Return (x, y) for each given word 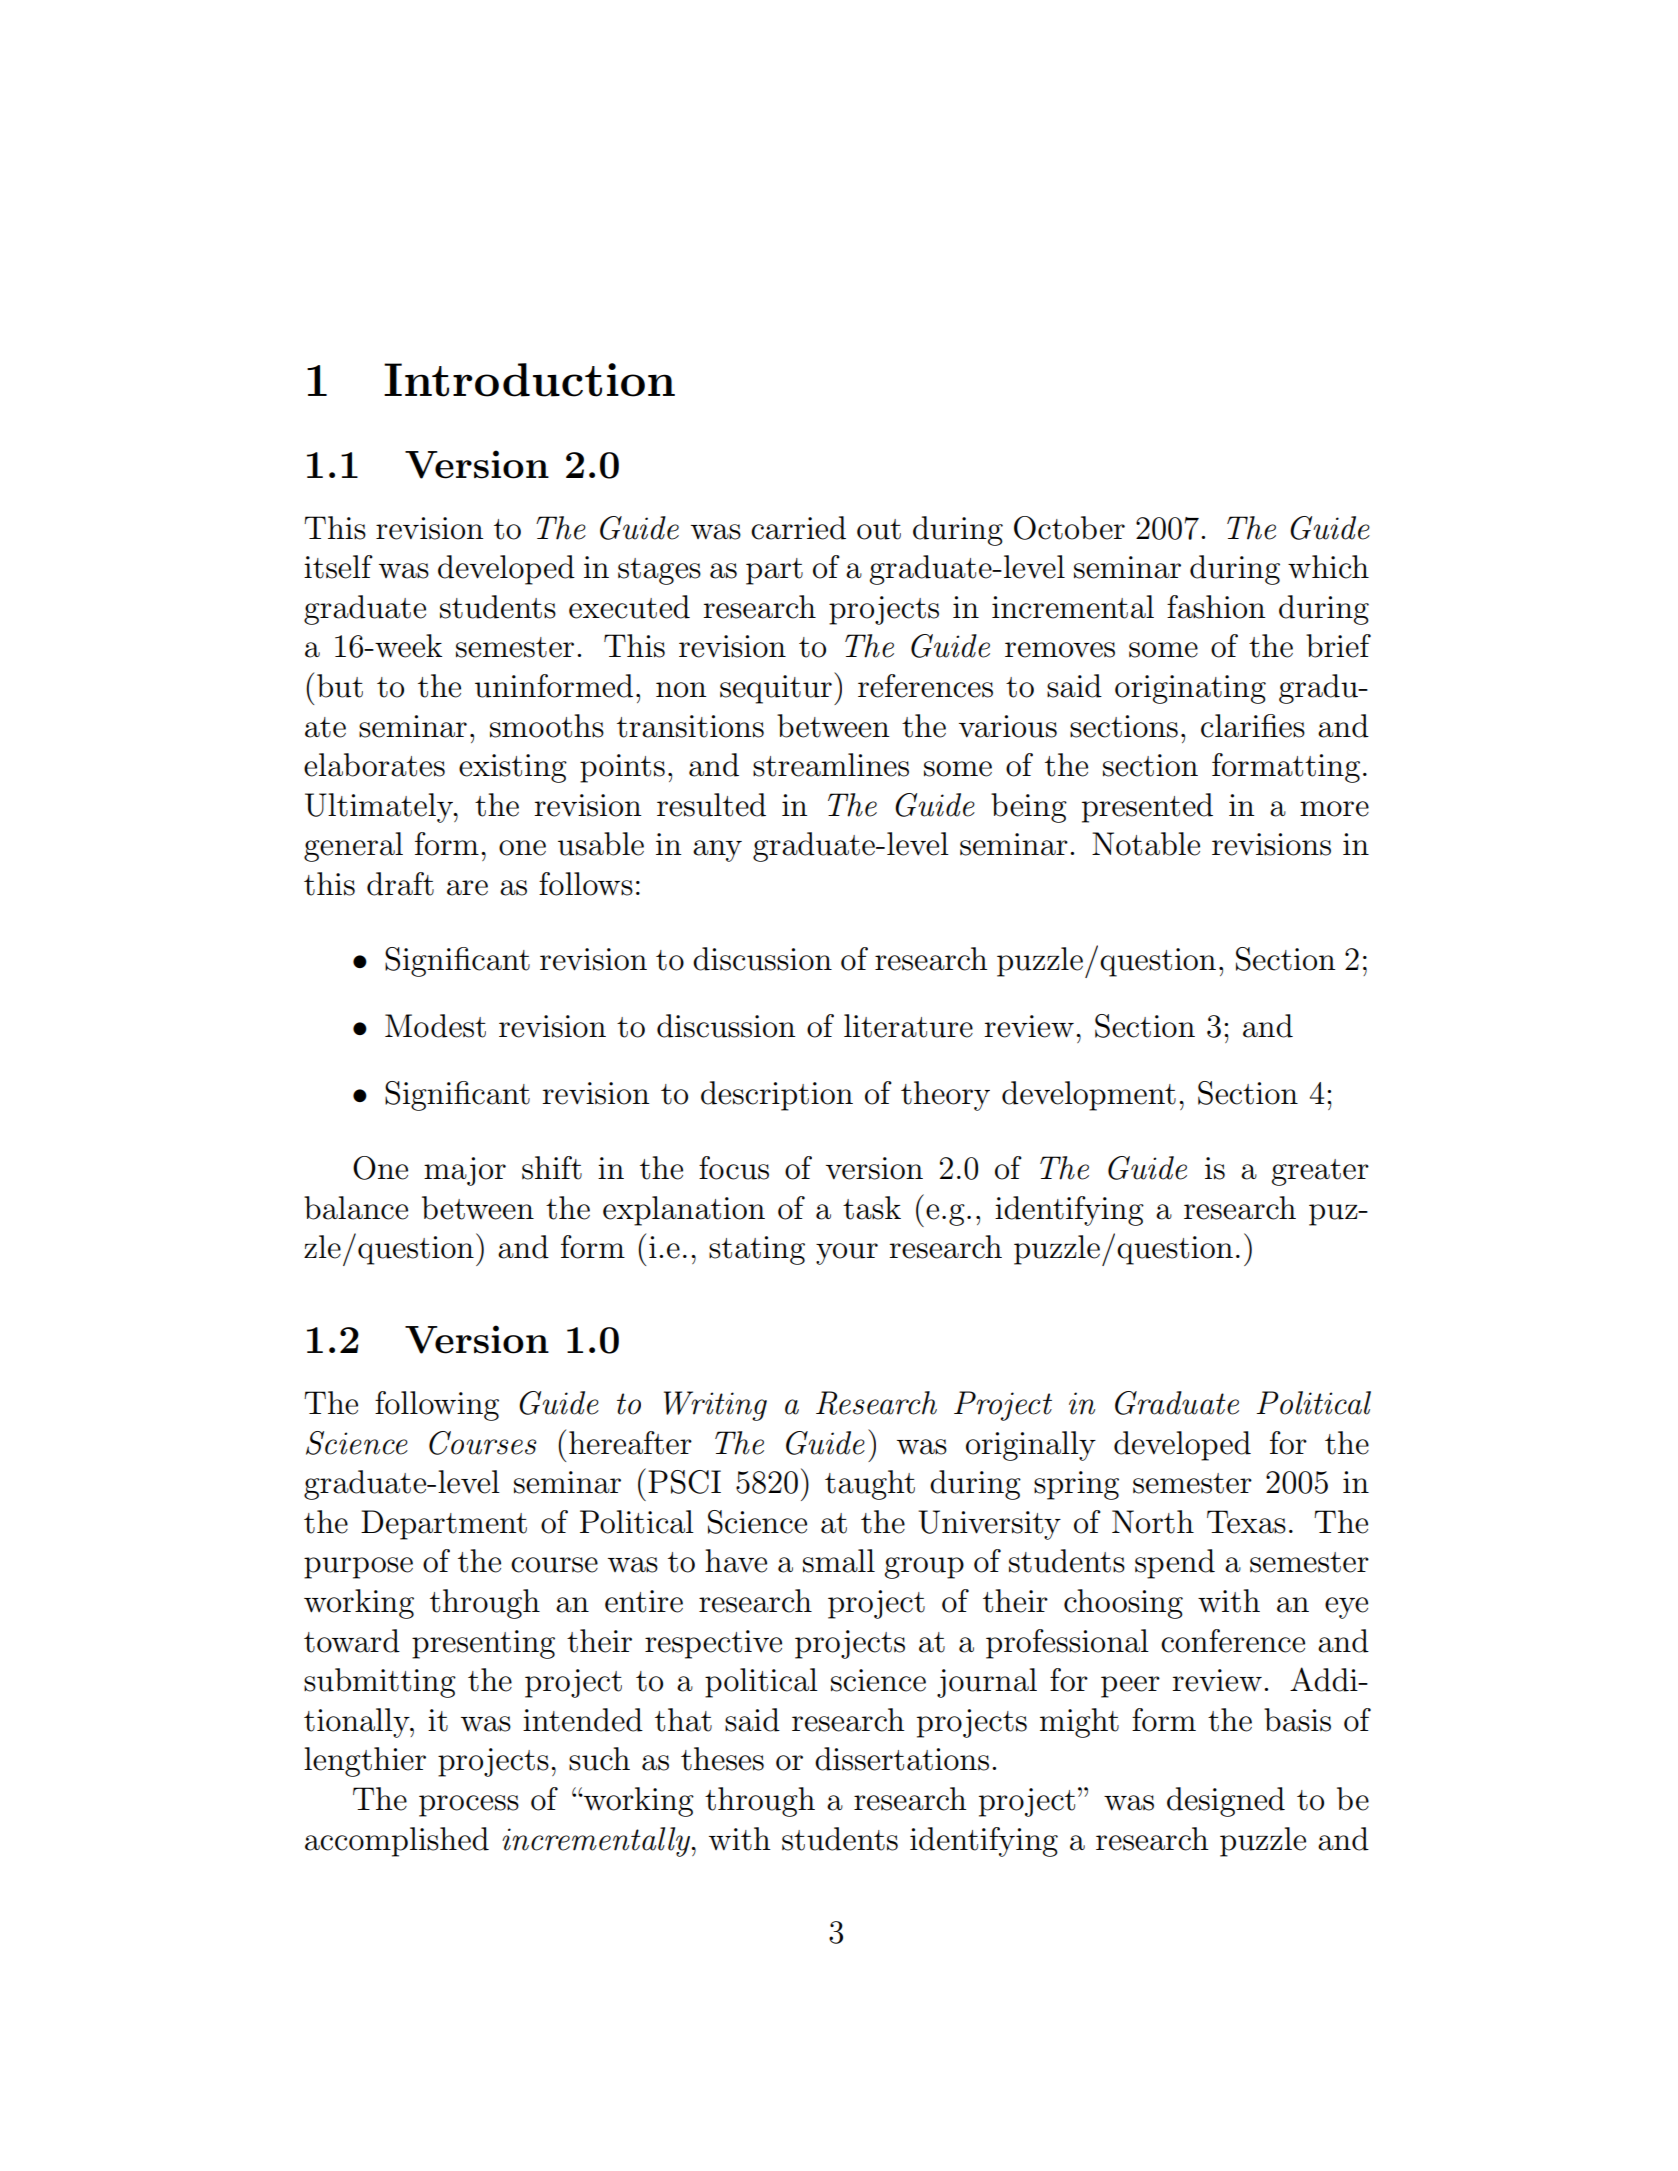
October (1069, 528)
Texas (1246, 1522)
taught (870, 1485)
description (777, 1096)
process (469, 1806)
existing (513, 768)
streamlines (831, 765)
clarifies (1253, 726)
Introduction (529, 380)
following (437, 1406)
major (465, 1171)
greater (1320, 1172)
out (879, 529)
